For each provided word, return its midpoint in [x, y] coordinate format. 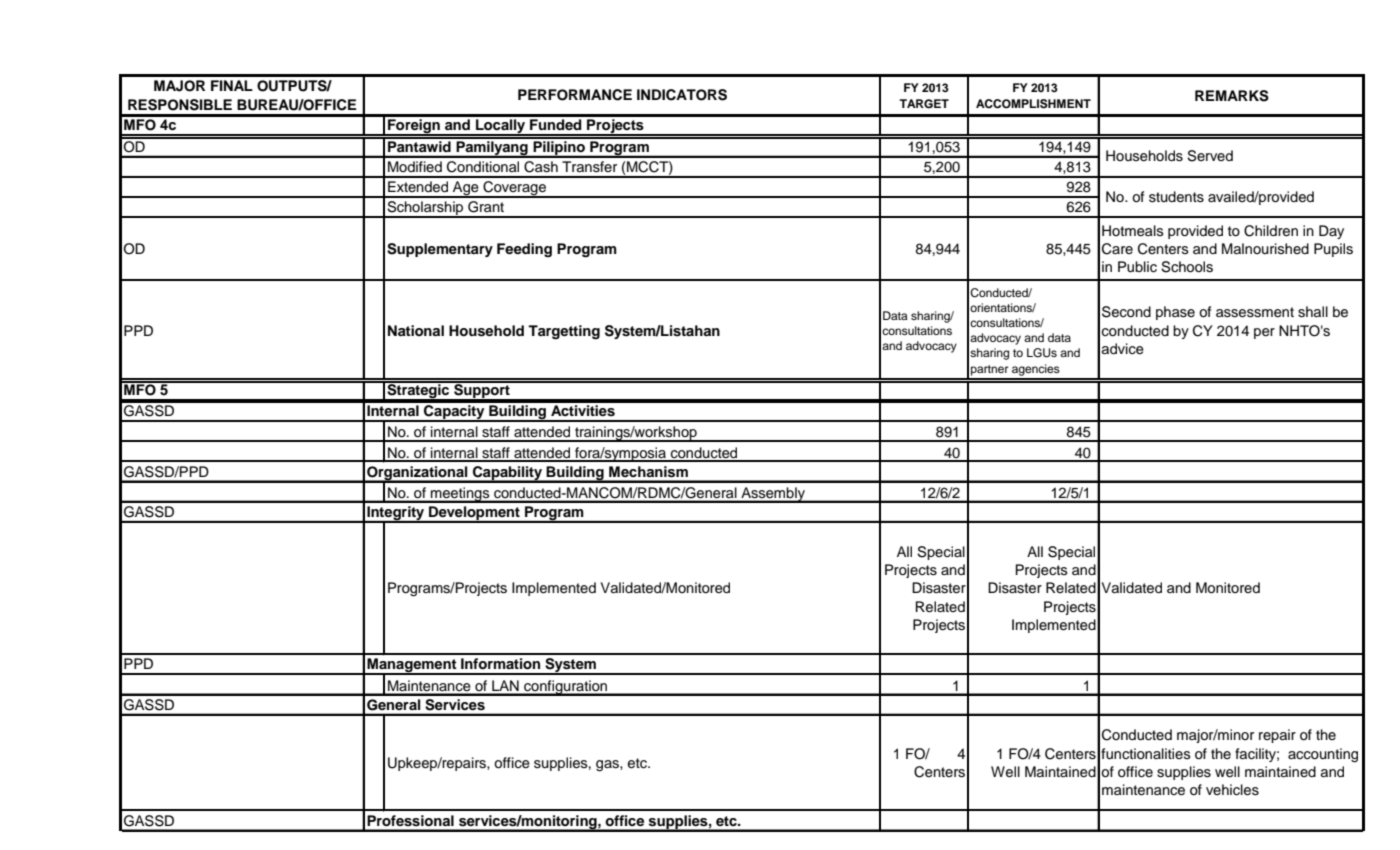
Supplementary [440, 250]
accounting [1323, 755]
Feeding [524, 250]
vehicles [1232, 790]
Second [1126, 312]
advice [1123, 349]
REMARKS [1232, 96]
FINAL [232, 85]
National [416, 330]
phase [1175, 313]
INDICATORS [682, 95]
